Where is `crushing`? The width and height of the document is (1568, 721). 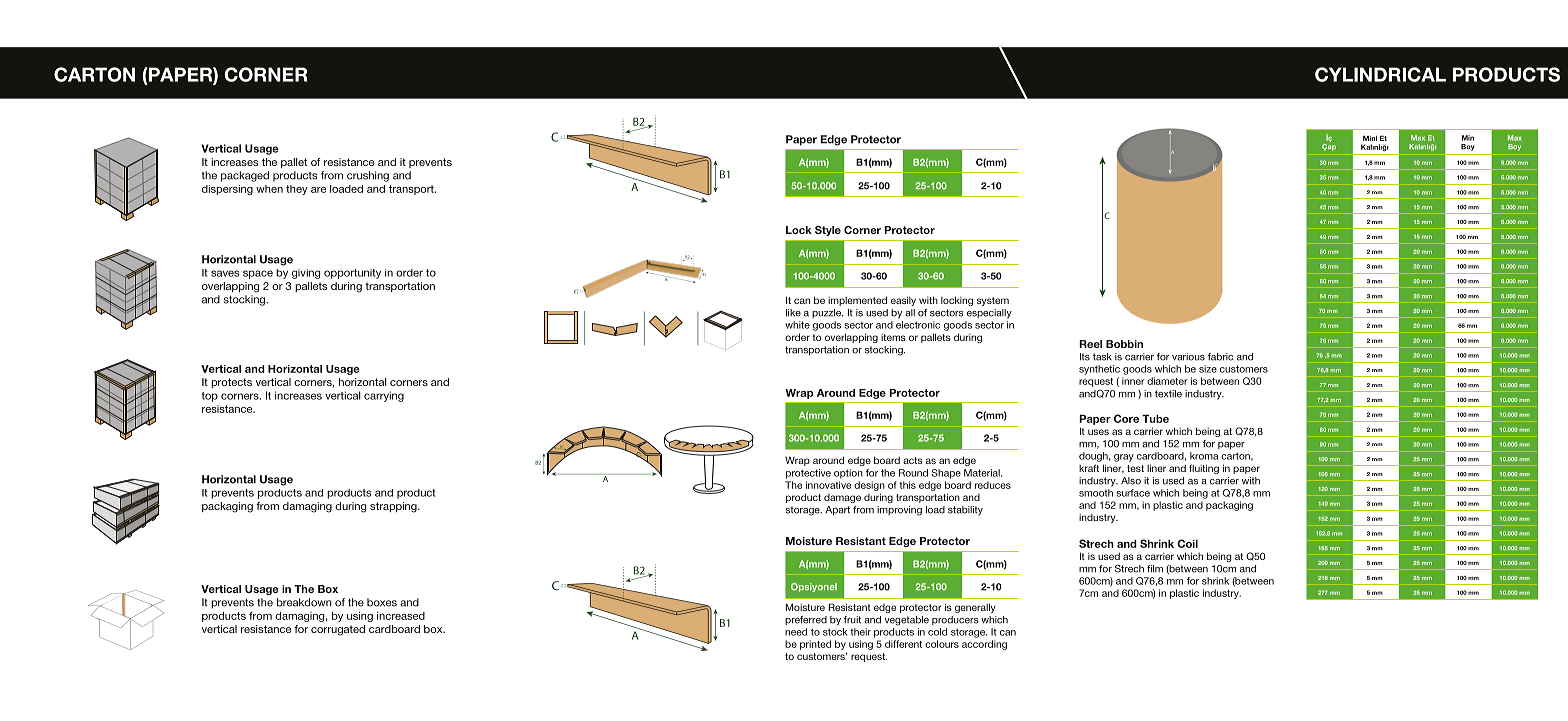 crushing is located at coordinates (368, 176).
